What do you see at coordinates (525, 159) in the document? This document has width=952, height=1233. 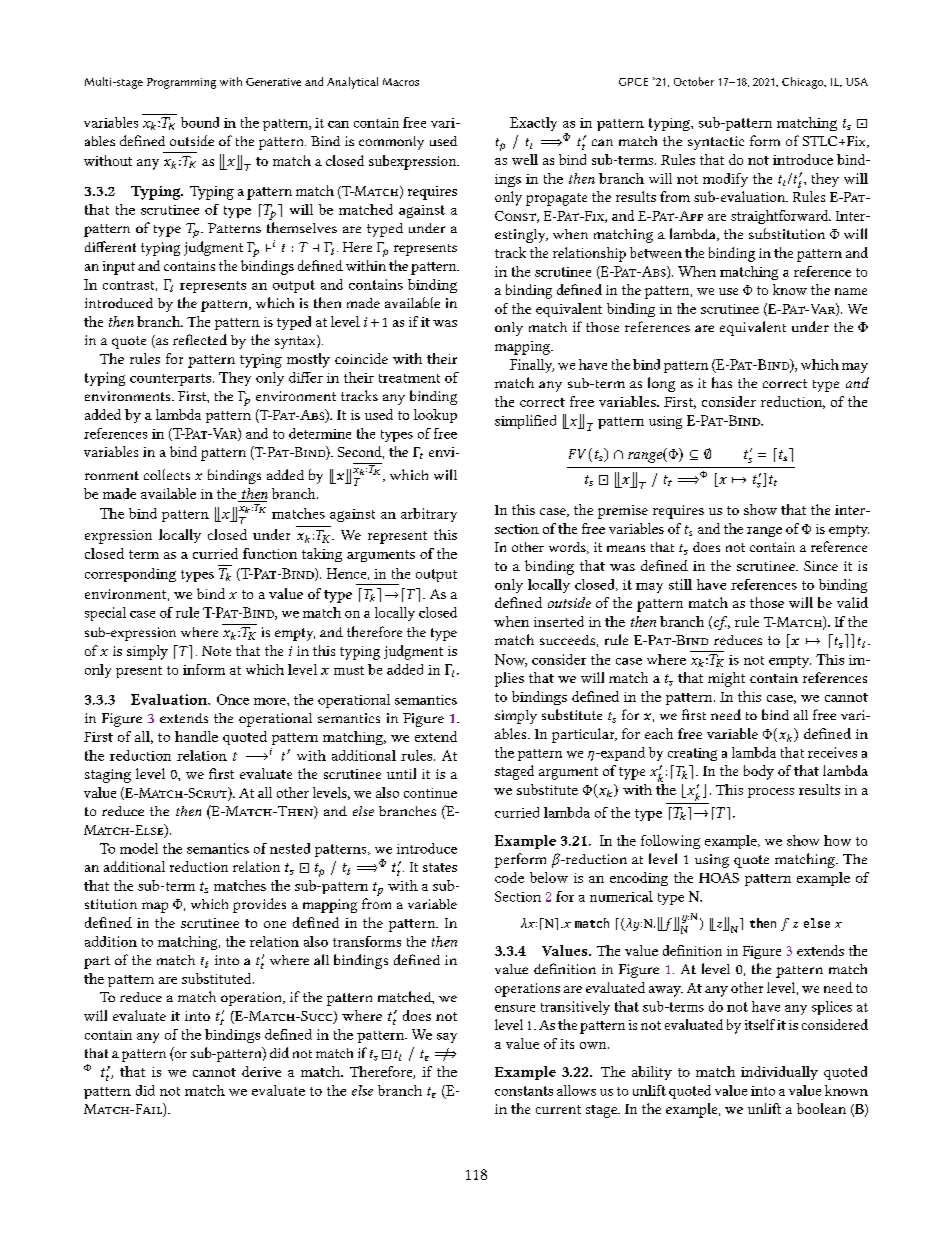 I see `well` at bounding box center [525, 159].
